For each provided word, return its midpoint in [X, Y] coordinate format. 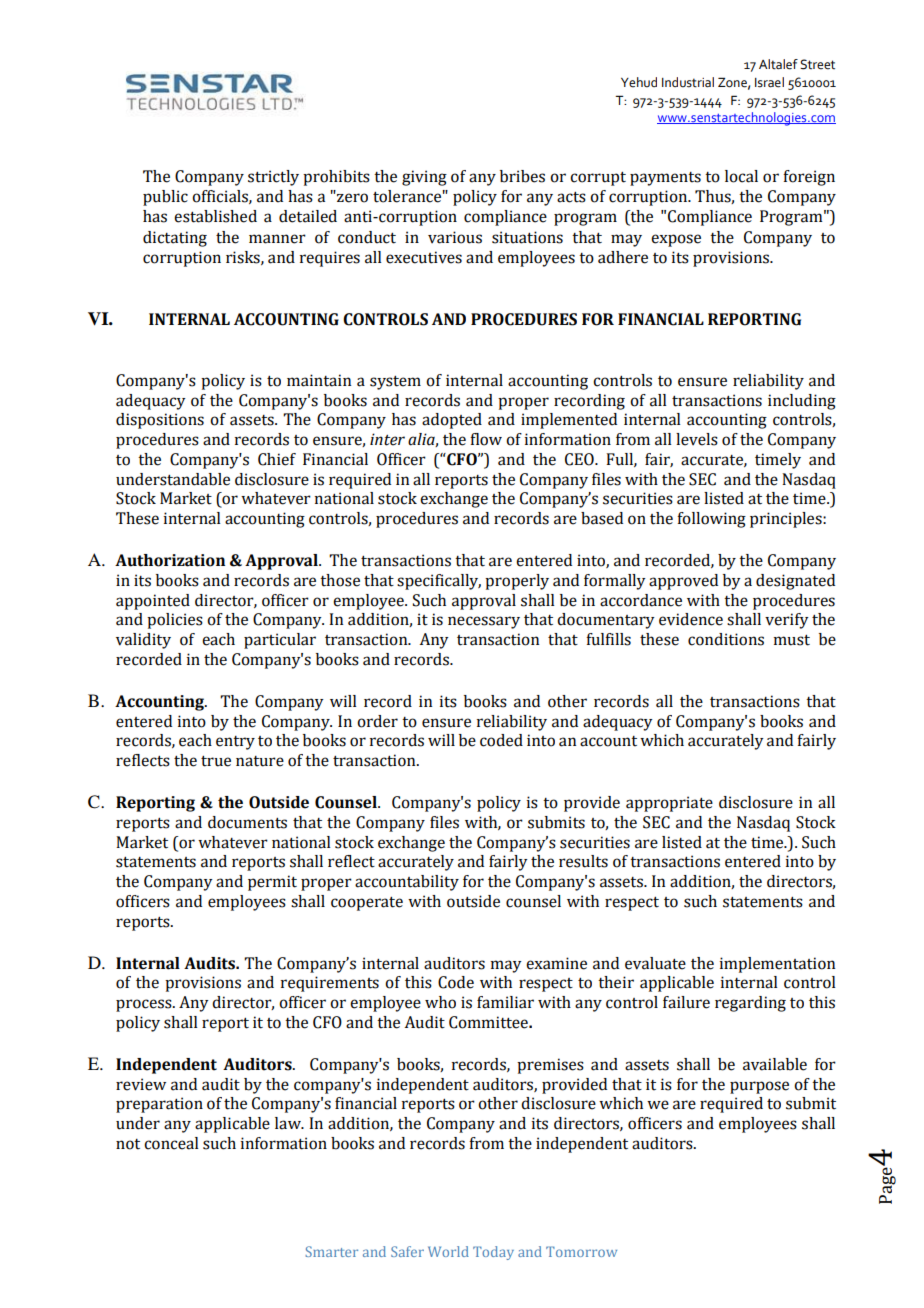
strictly [273, 178]
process [145, 1005]
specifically [439, 582]
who [440, 1002]
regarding [750, 1004]
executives [424, 257]
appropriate [669, 804]
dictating [175, 239]
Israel [769, 82]
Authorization [170, 560]
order [377, 721]
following [711, 520]
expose [676, 240]
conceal [171, 1143]
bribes [522, 176]
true [216, 761]
